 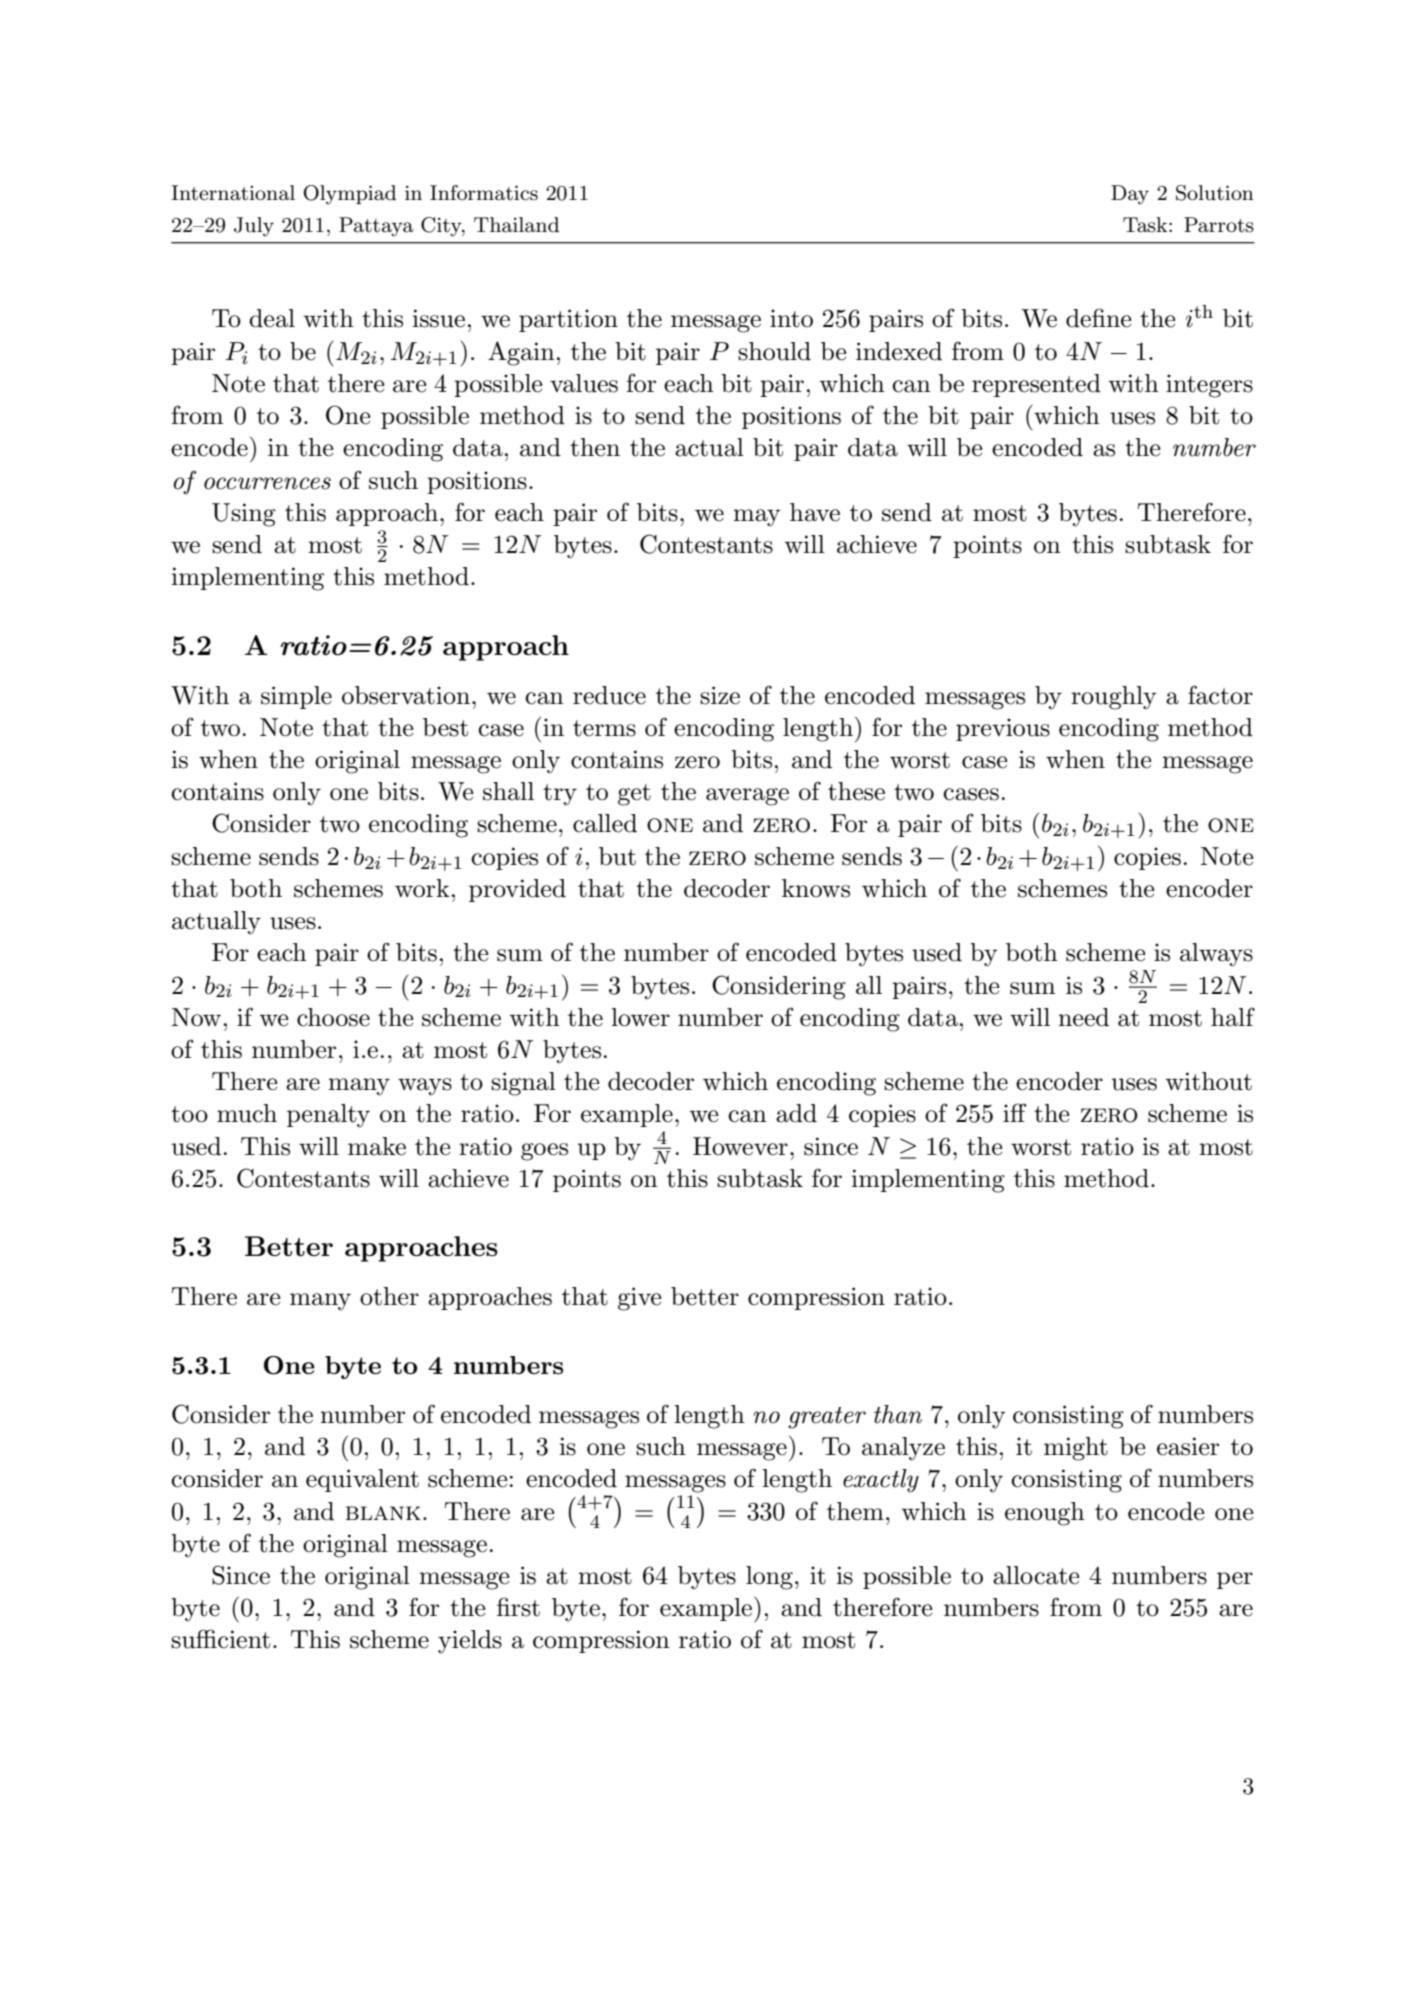 What do you see at coordinates (1130, 195) in the page?
I see `Day` at bounding box center [1130, 195].
